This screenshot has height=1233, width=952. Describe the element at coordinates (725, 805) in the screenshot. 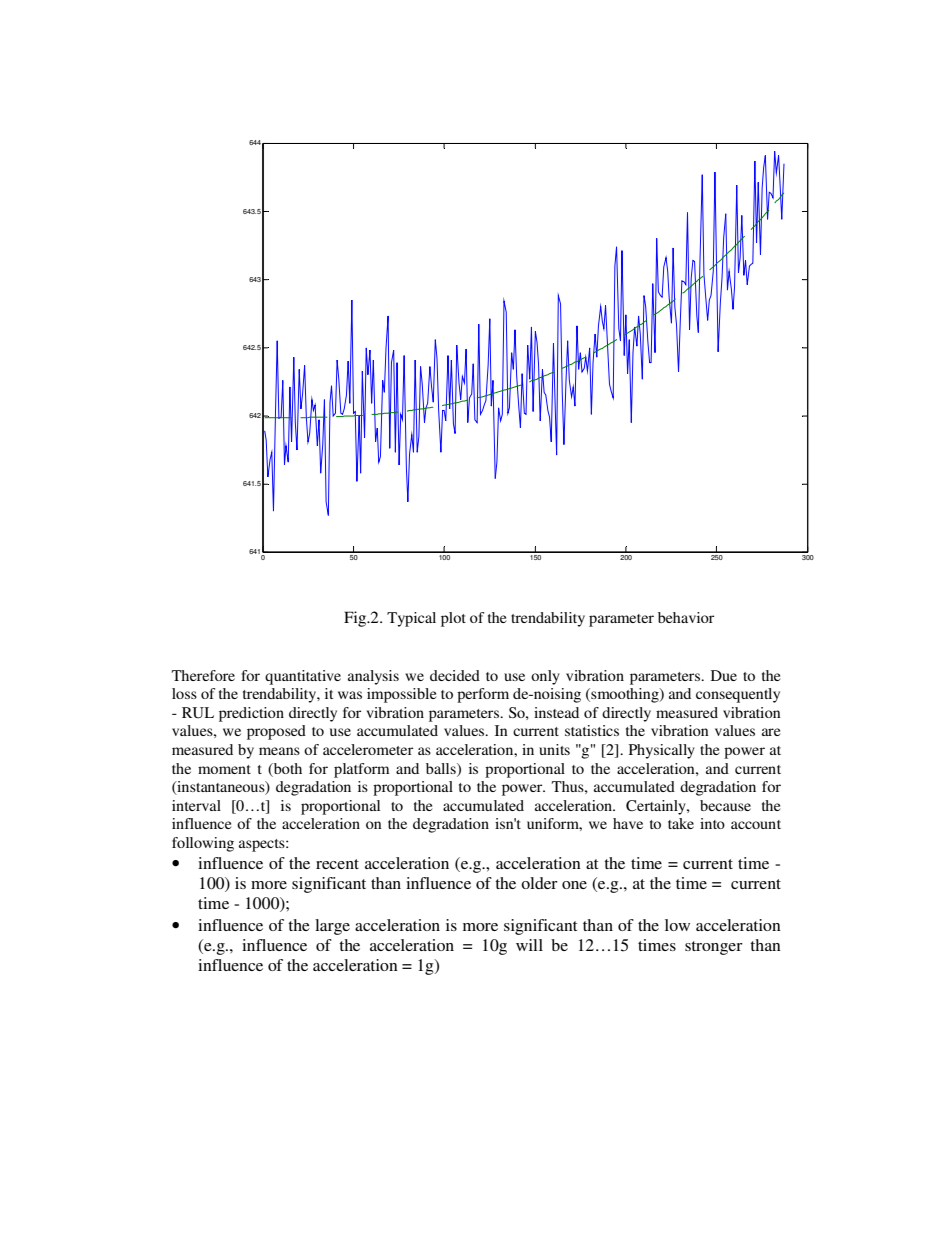

I see `because` at that location.
